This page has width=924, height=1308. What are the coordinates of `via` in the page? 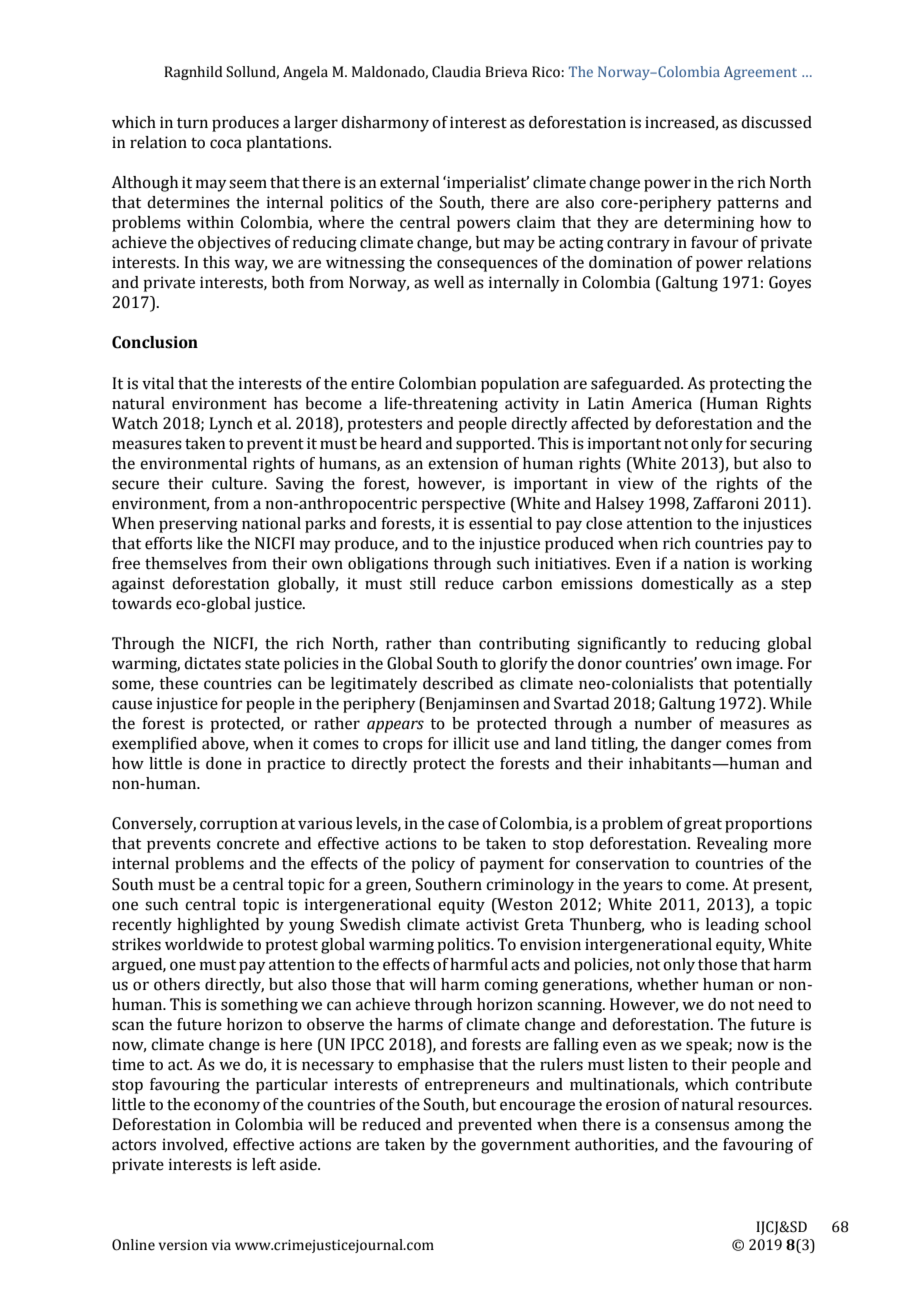 It's located at (221, 1245).
